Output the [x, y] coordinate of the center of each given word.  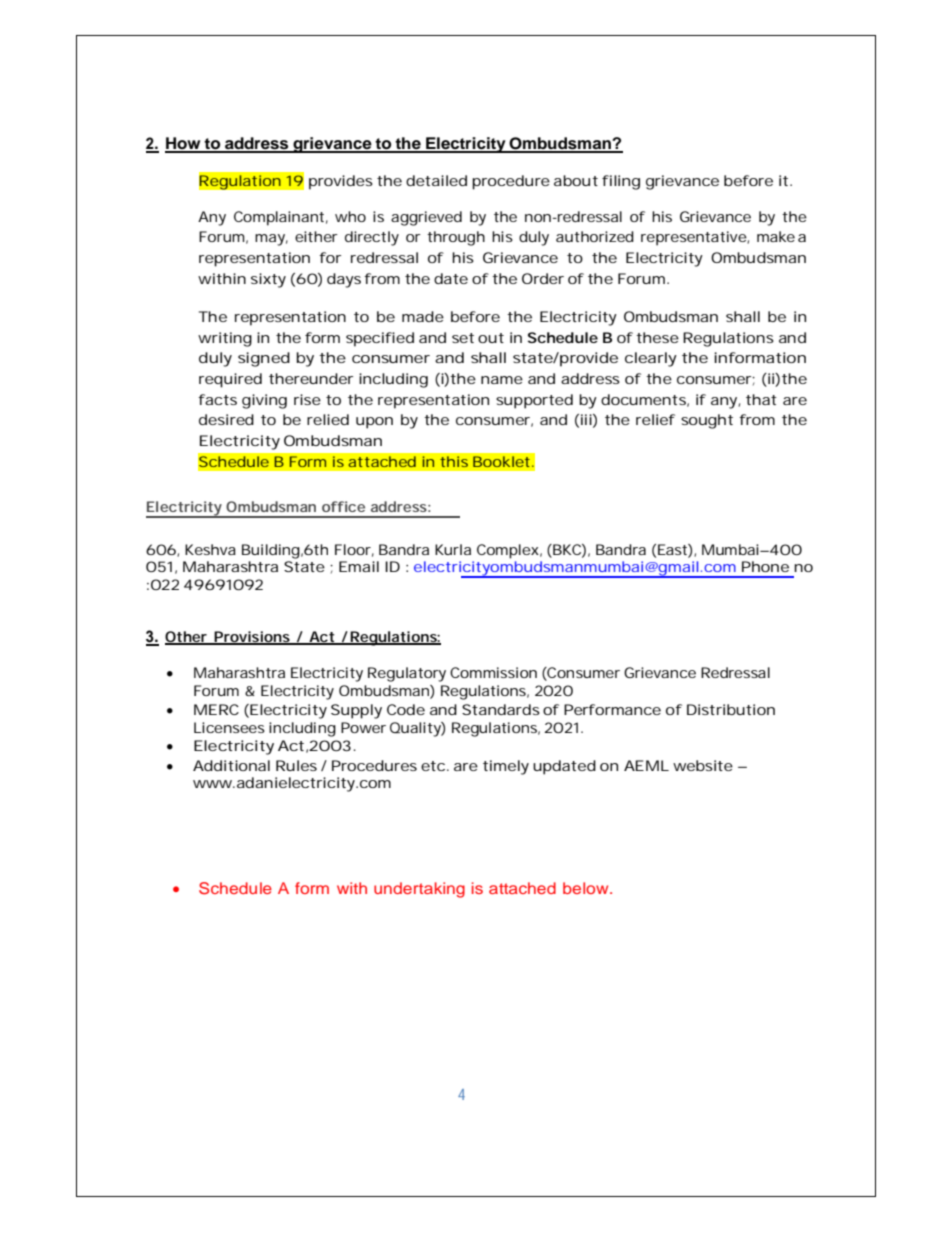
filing [621, 182]
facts [217, 399]
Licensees [229, 727]
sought [707, 421]
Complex [508, 551]
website [703, 765]
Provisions [251, 638]
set [463, 338]
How [184, 144]
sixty [268, 280]
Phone [765, 566]
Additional [231, 765]
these [657, 337]
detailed [436, 180]
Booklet [501, 461]
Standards [501, 709]
